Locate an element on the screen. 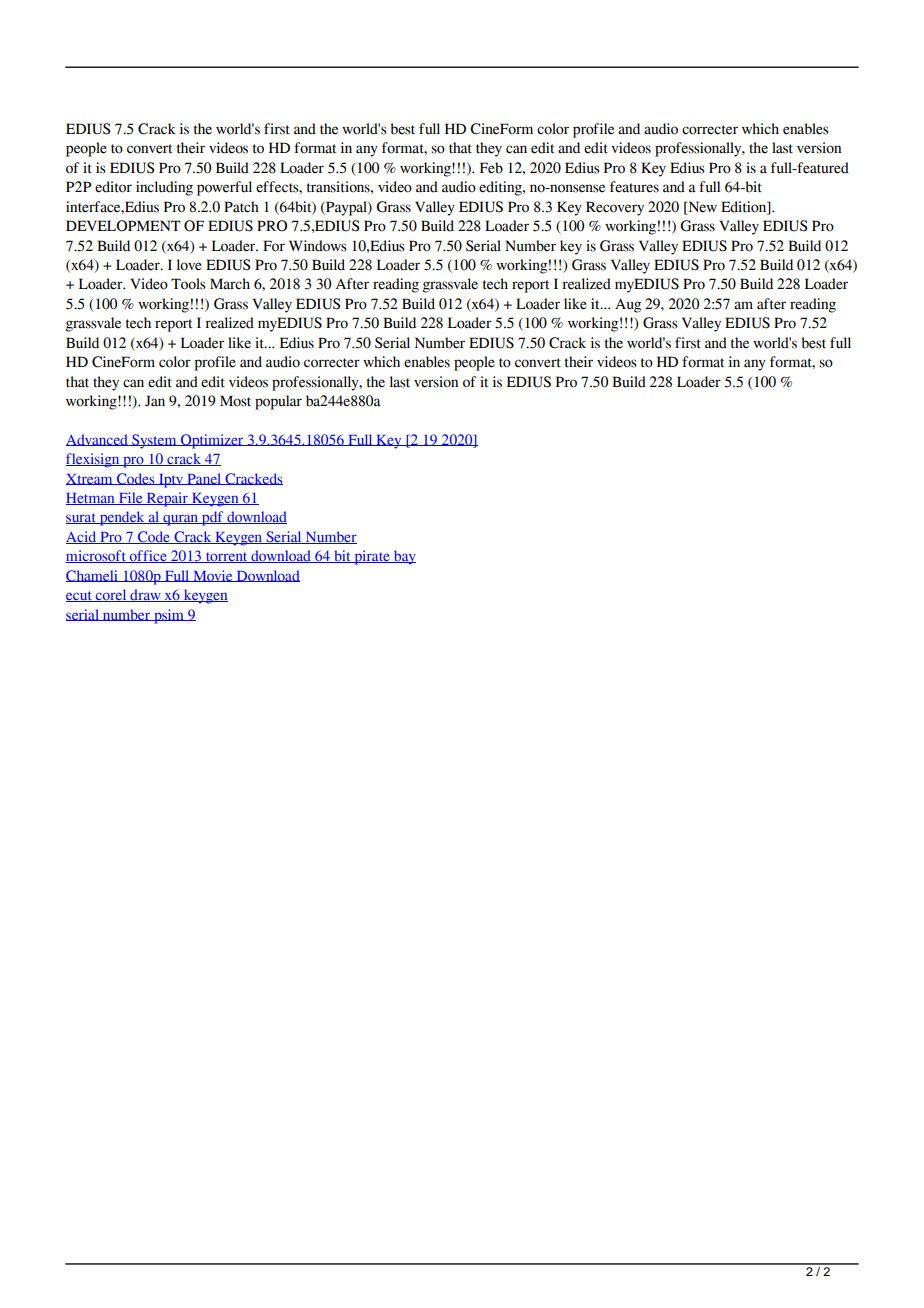 Image resolution: width=924 pixels, height=1308 pixels. including is located at coordinates (164, 188).
